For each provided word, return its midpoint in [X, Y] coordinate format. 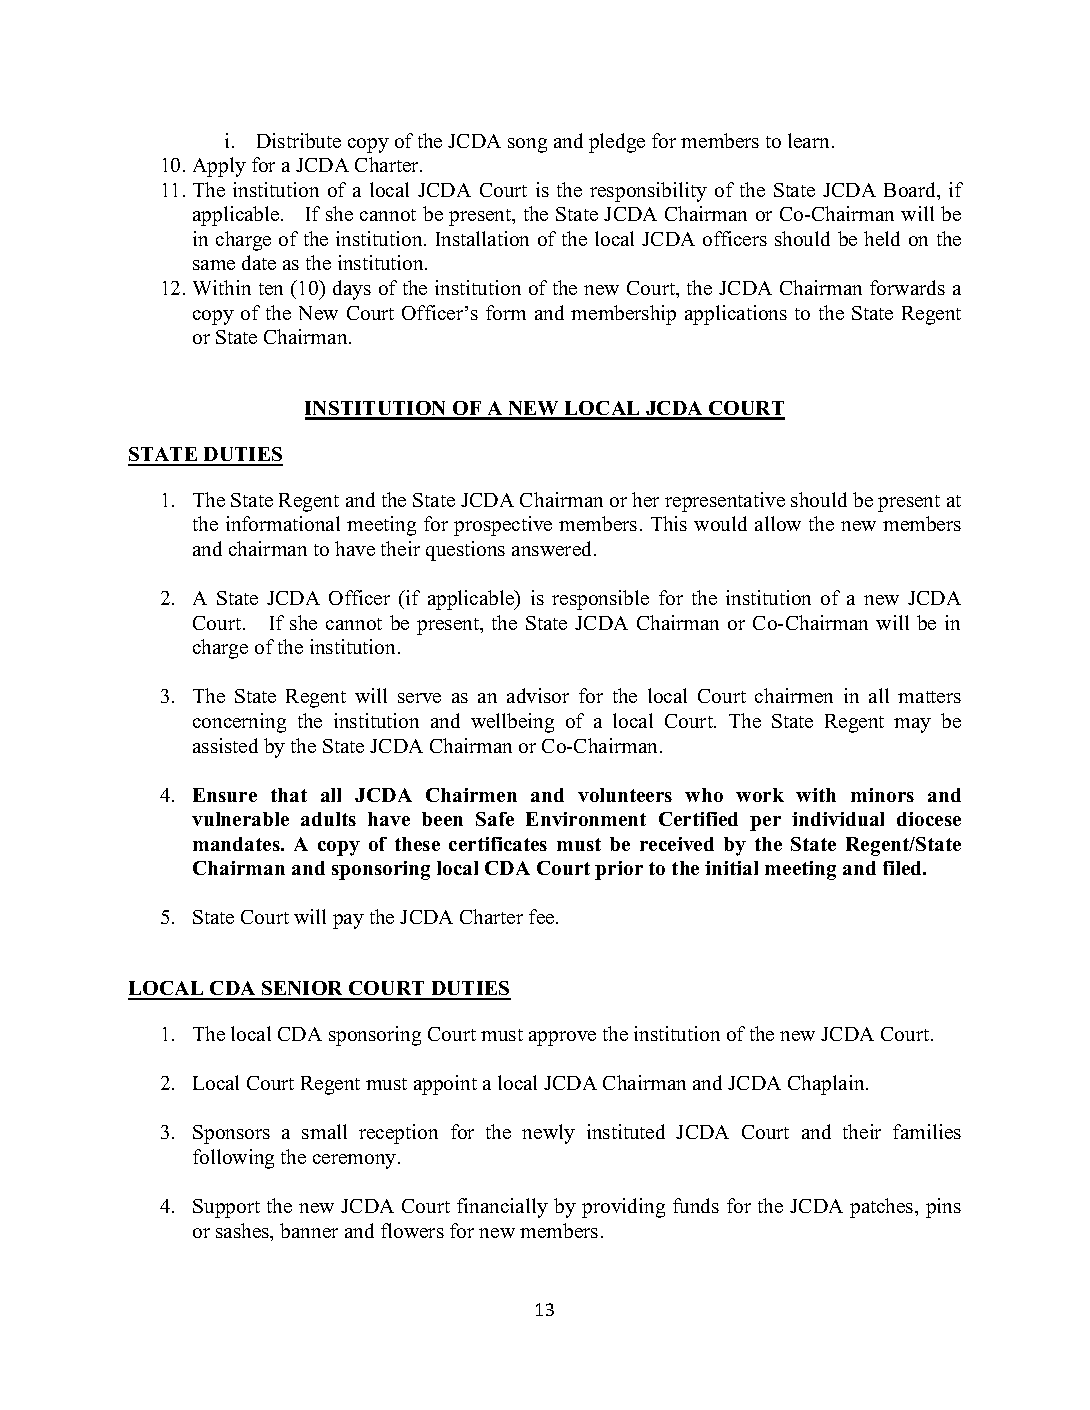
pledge [617, 143]
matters [929, 697]
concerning [239, 723]
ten [271, 289]
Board [911, 191]
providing [623, 1208]
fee [543, 916]
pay [348, 921]
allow [778, 523]
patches [883, 1208]
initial [731, 868]
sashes [244, 1232]
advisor [538, 695]
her [645, 499]
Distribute [299, 140]
